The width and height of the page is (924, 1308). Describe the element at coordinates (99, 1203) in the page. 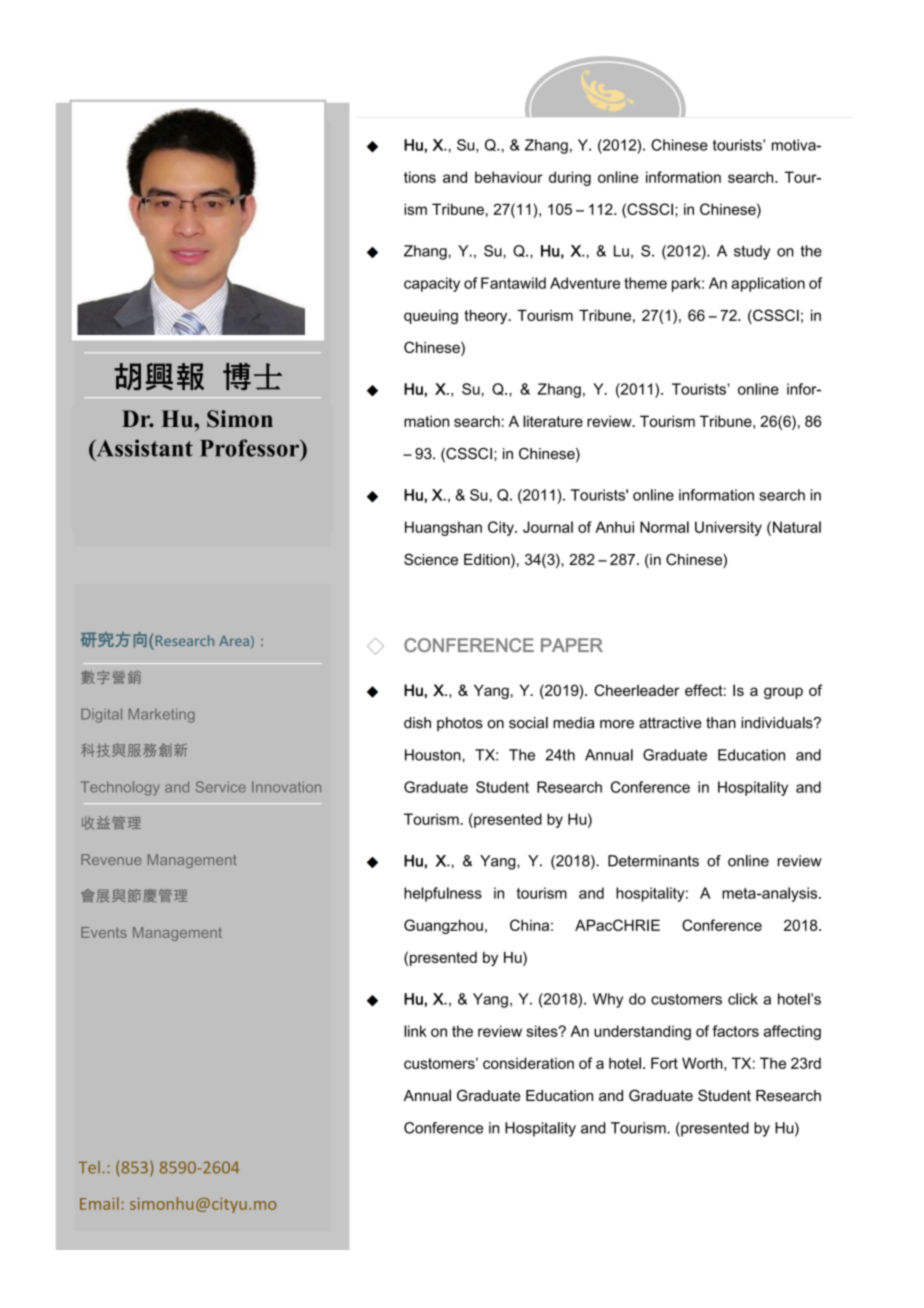

I see `Email` at that location.
